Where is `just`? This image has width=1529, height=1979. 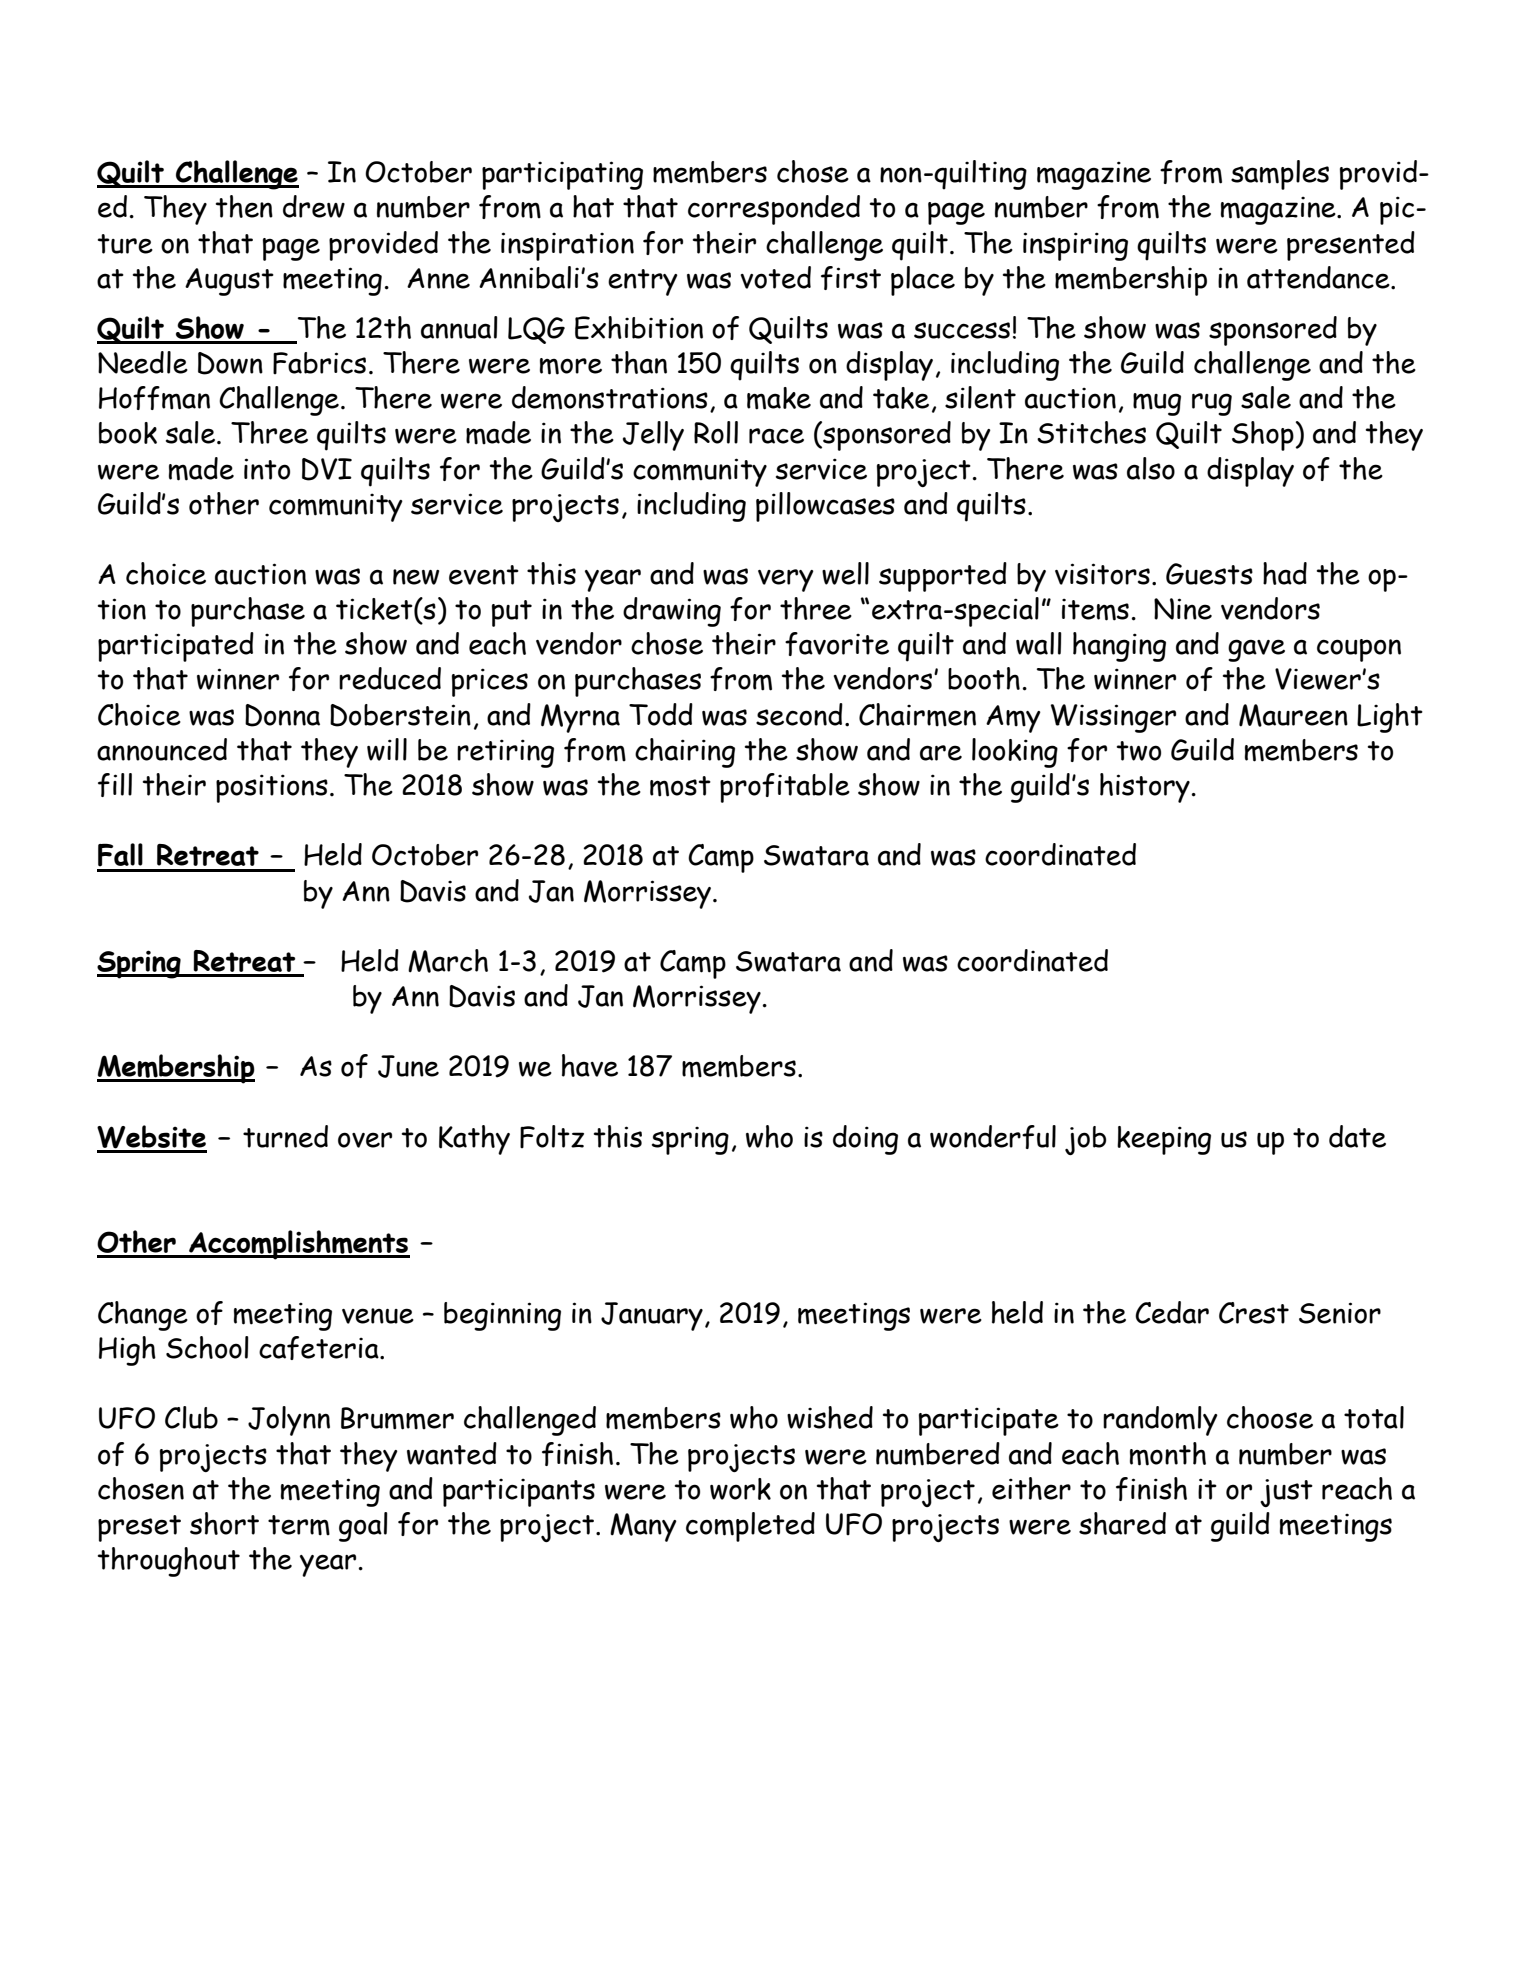 just is located at coordinates (1286, 1493).
